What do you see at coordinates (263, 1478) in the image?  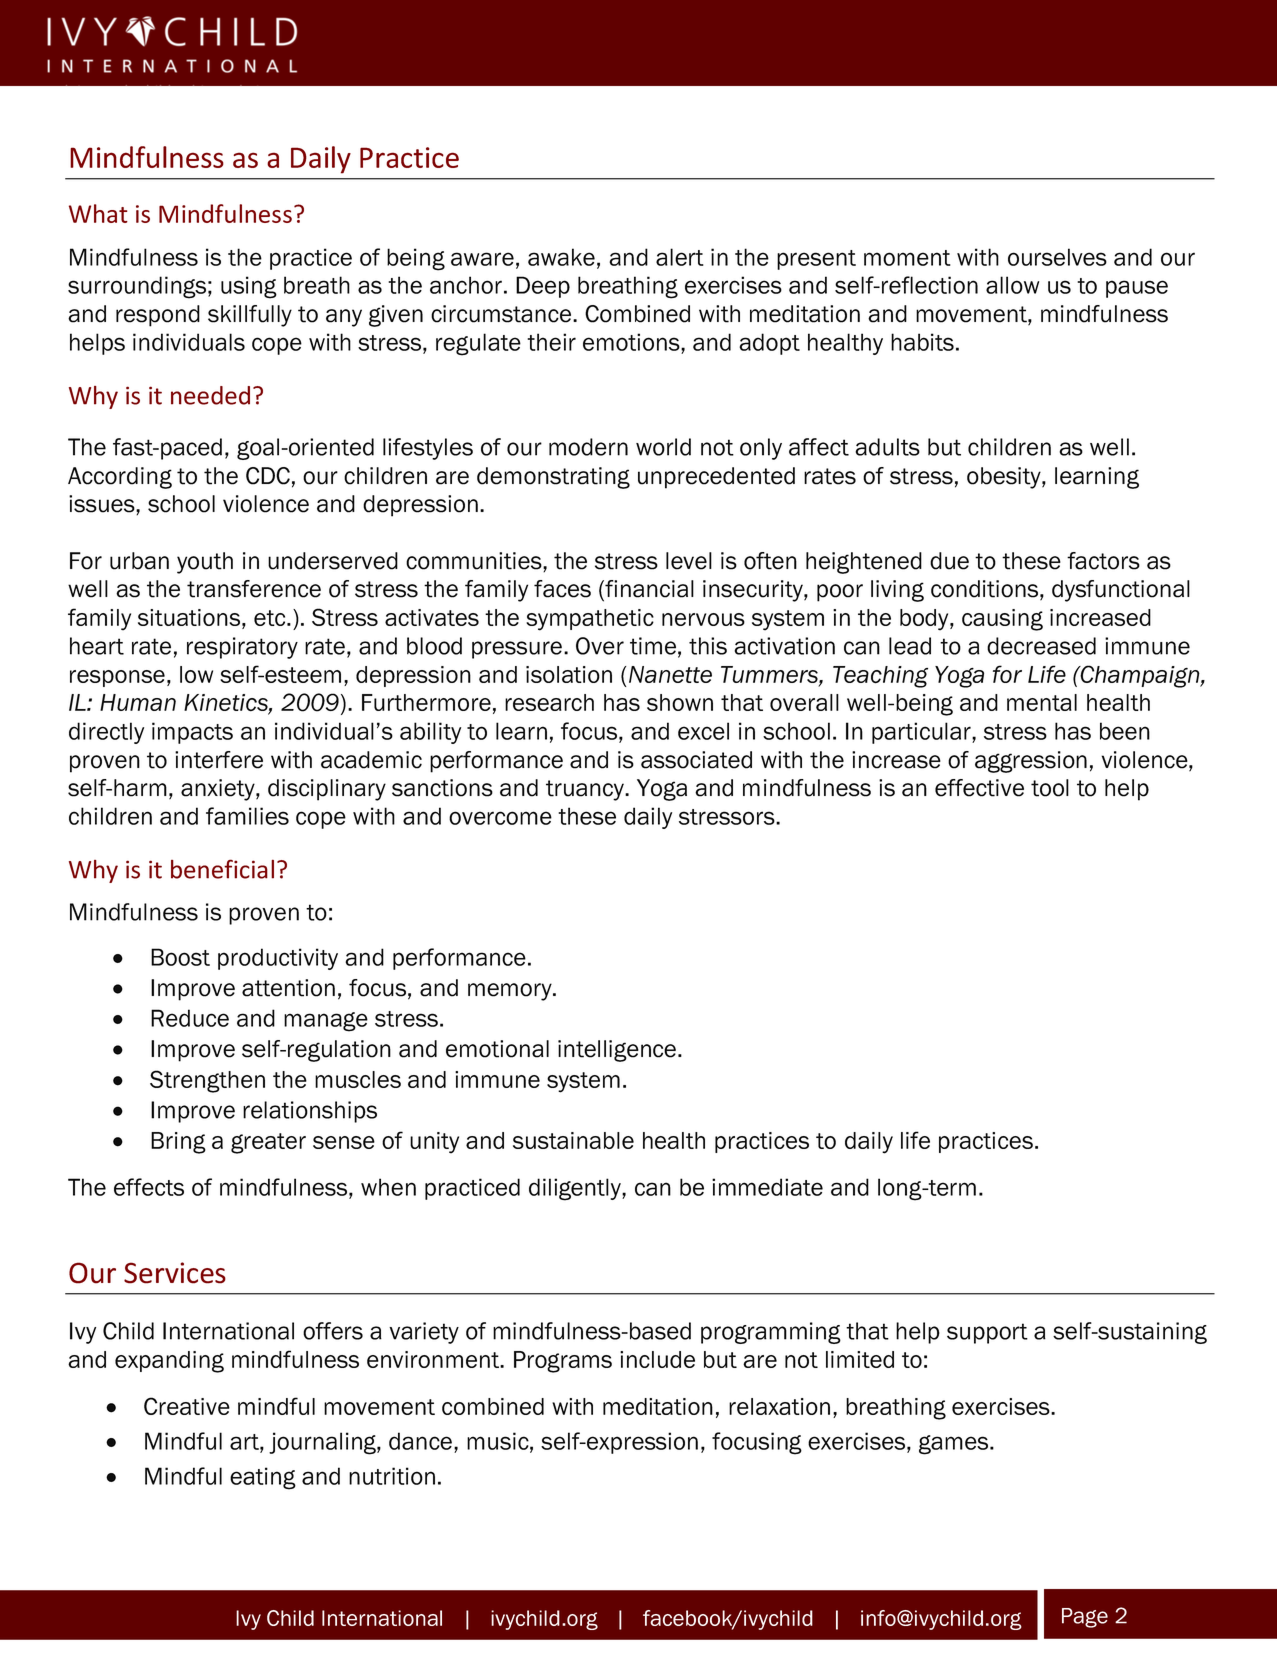 I see `eating` at bounding box center [263, 1478].
